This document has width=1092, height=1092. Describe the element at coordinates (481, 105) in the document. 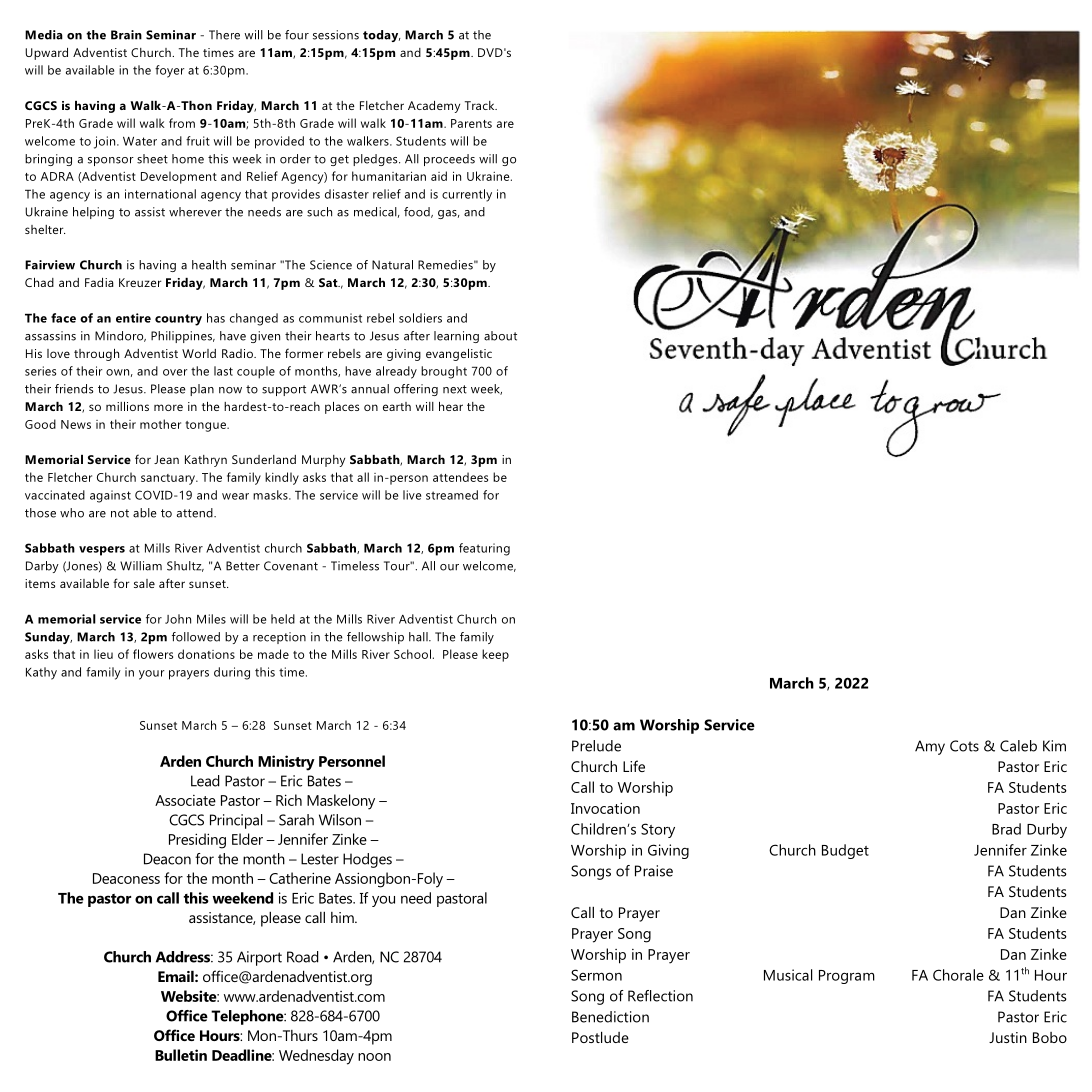

I see `Track` at that location.
